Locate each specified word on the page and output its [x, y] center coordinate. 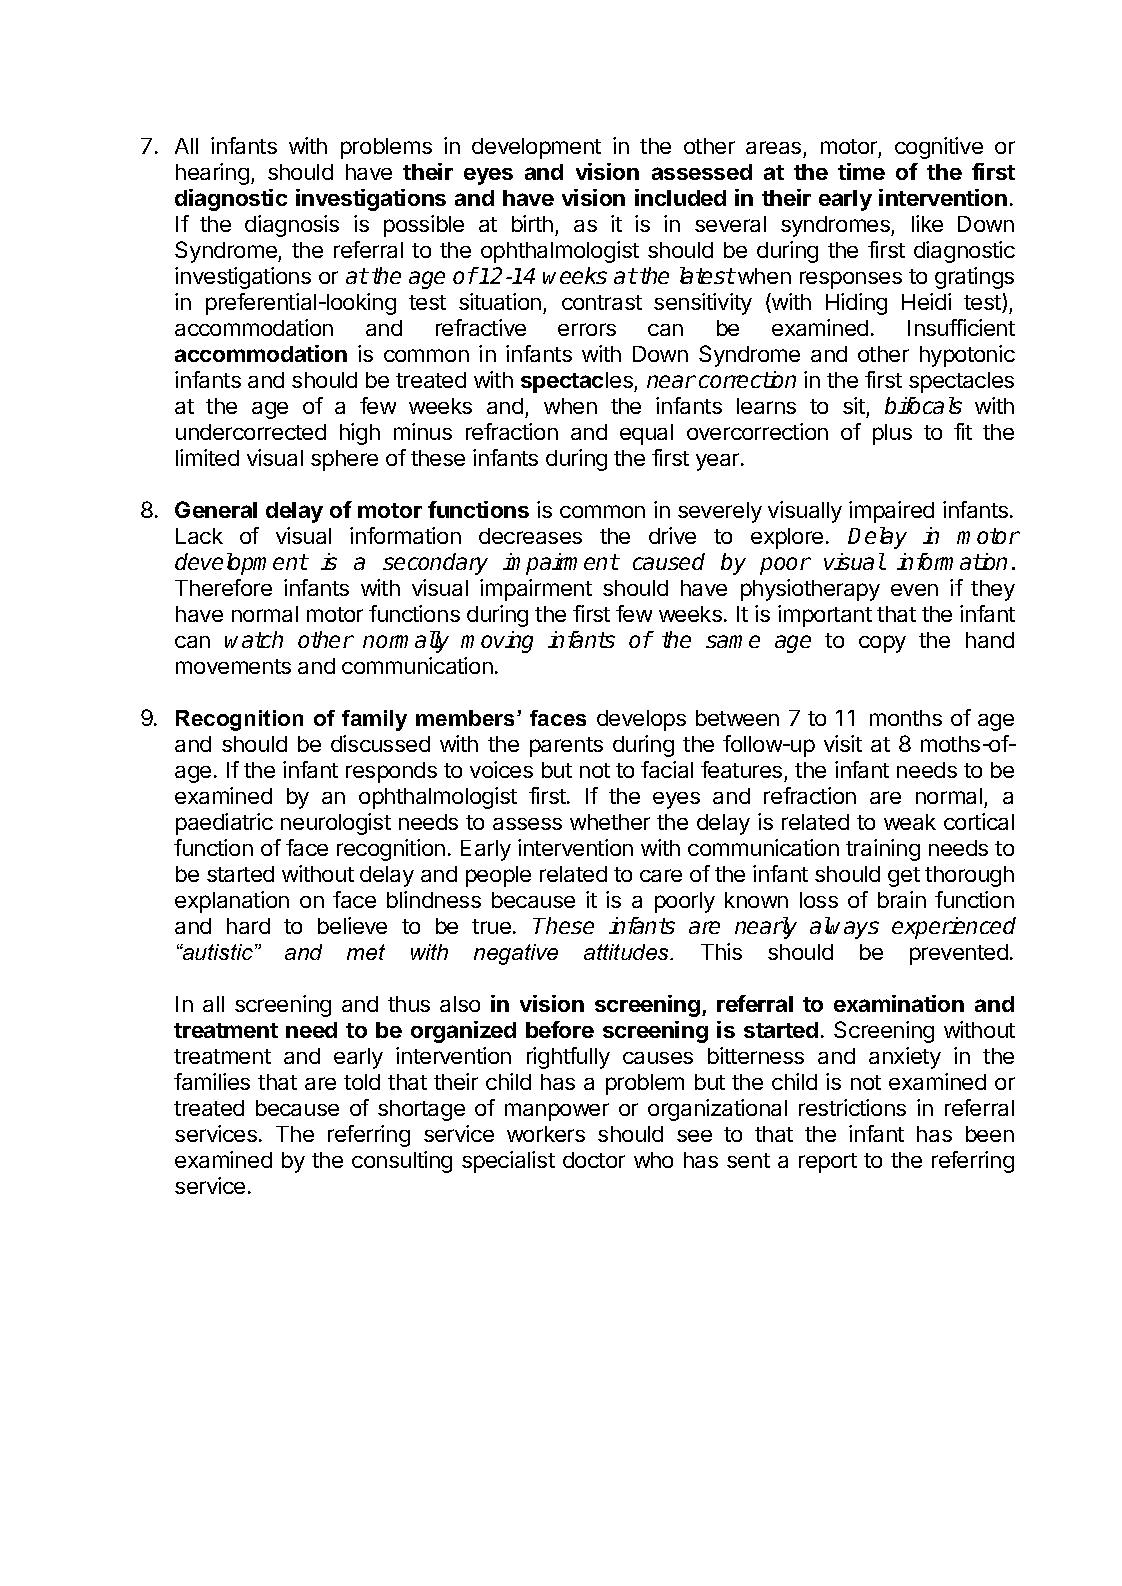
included [680, 197]
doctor [594, 1160]
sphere [344, 460]
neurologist [336, 824]
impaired [891, 512]
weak [910, 822]
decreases [530, 536]
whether [610, 822]
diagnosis [292, 226]
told [362, 1082]
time [861, 171]
